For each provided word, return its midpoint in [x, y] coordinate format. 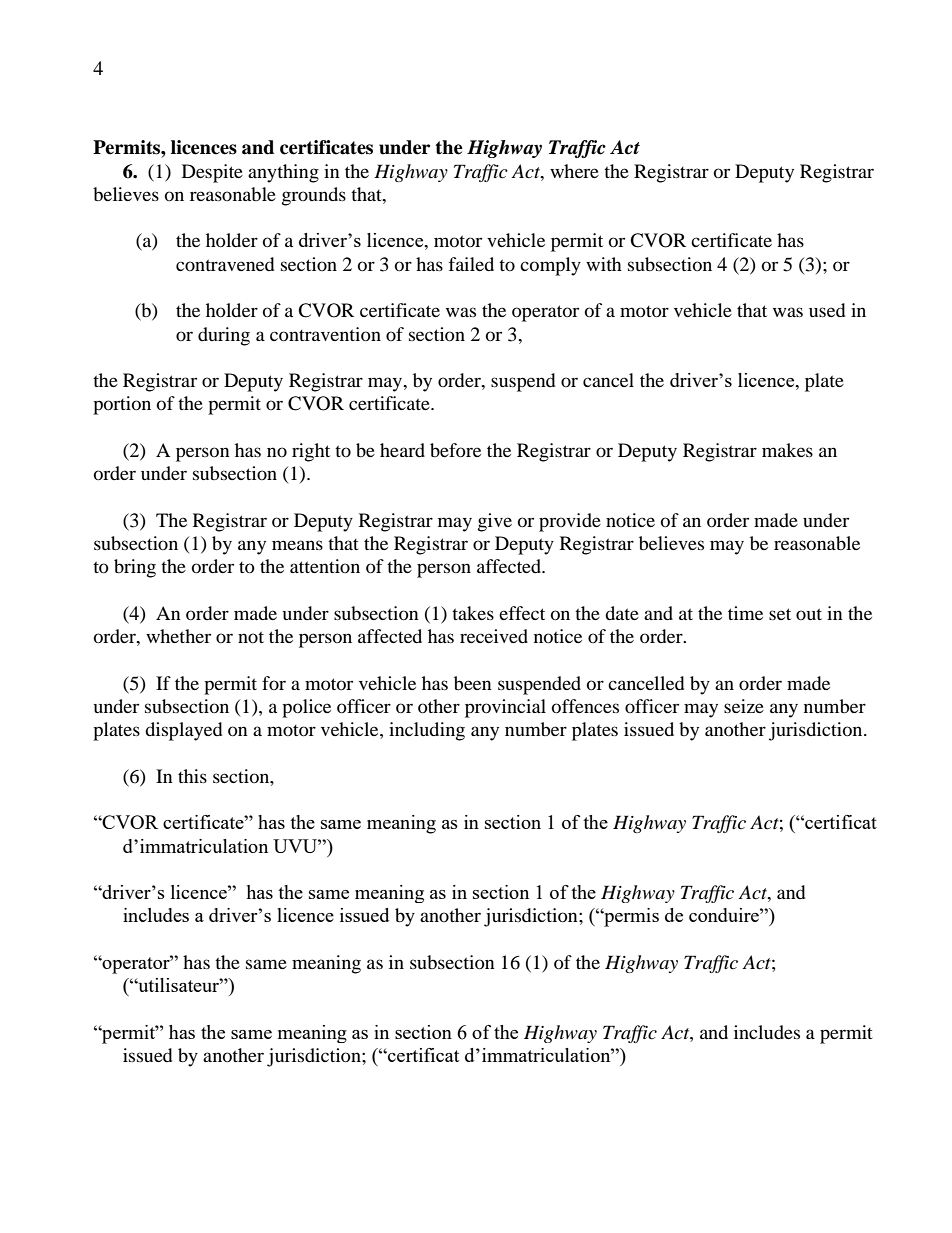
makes [787, 450]
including [427, 731]
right [311, 452]
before [455, 450]
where [574, 171]
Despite [212, 173]
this [192, 776]
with [604, 264]
